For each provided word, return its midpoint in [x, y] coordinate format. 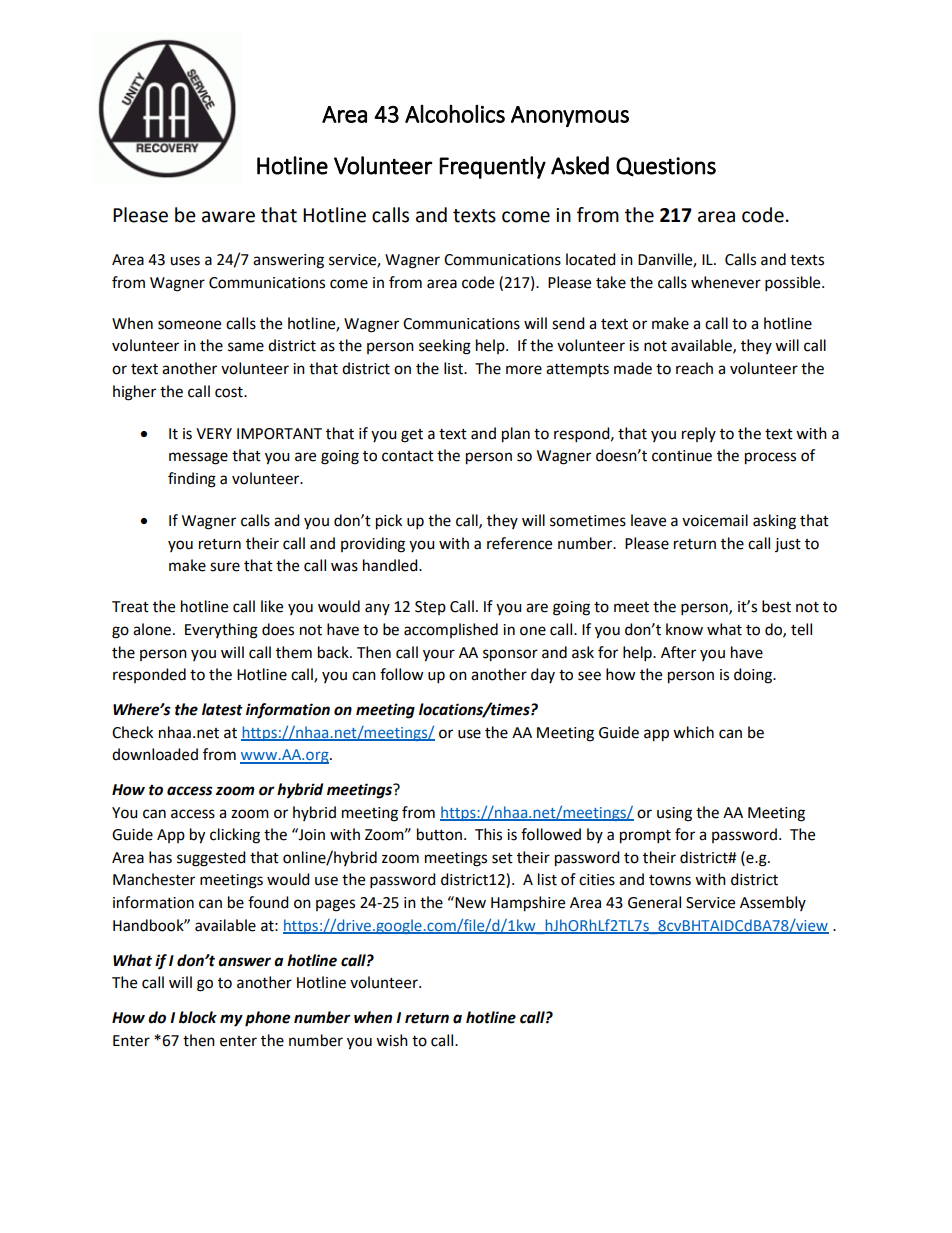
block [198, 1017]
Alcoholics [455, 114]
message [198, 458]
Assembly [773, 903]
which [693, 732]
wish [392, 1040]
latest [222, 709]
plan [516, 435]
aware [228, 217]
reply [699, 434]
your [439, 655]
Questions [666, 167]
